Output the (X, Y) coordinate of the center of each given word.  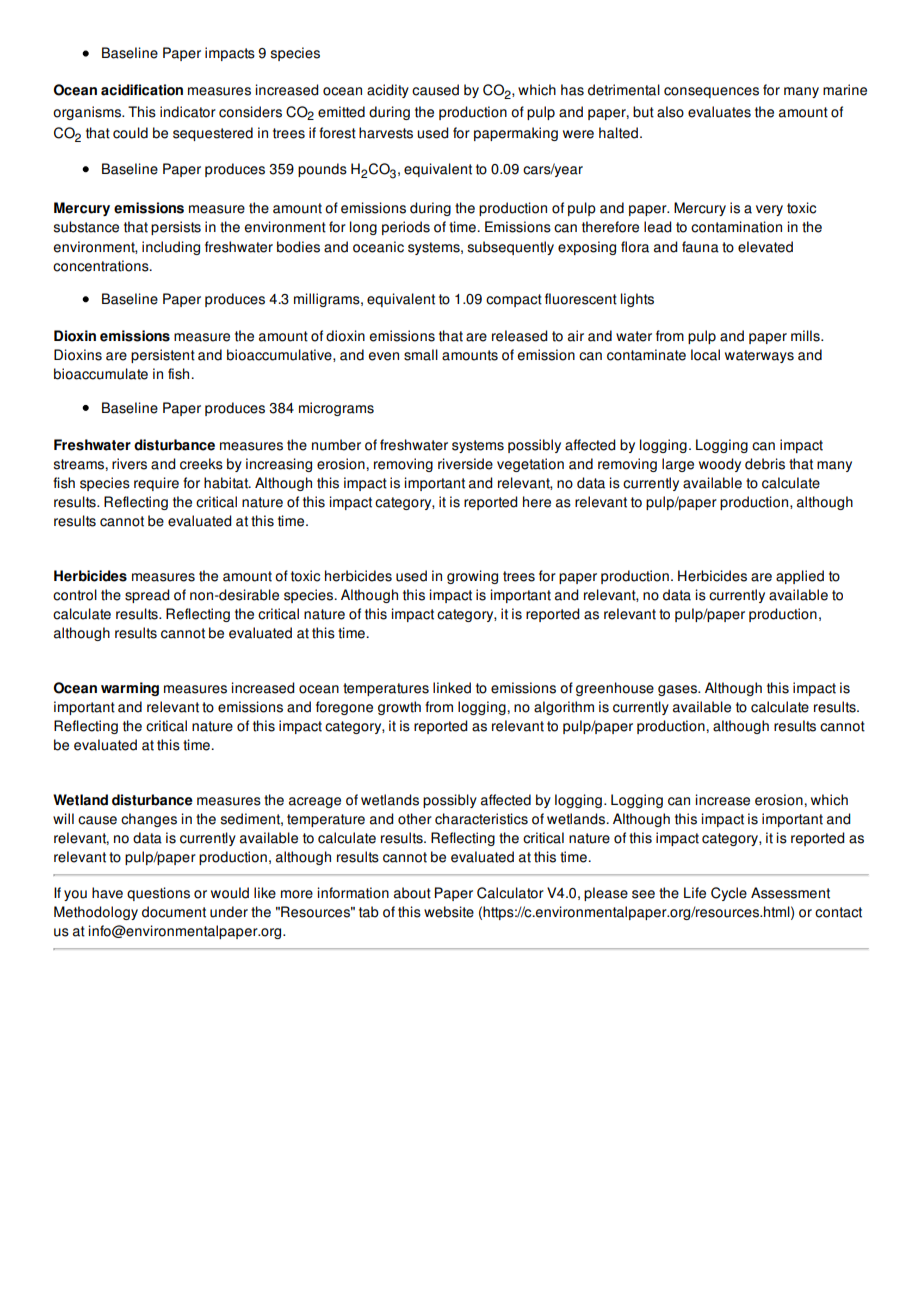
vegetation (530, 465)
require (156, 484)
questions (158, 894)
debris (765, 464)
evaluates (719, 112)
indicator (188, 112)
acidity (388, 91)
